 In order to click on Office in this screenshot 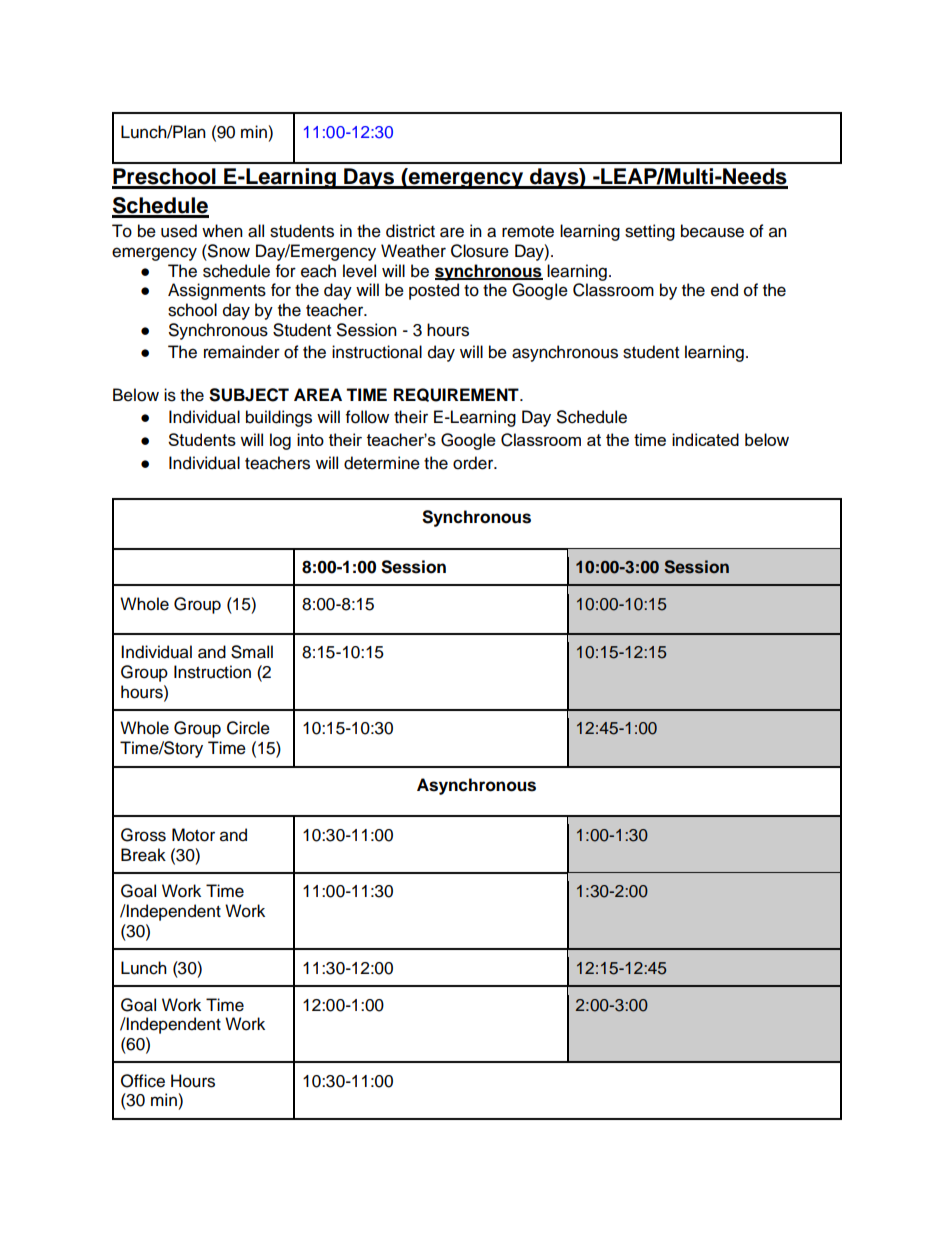, I will do `click(143, 1081)`.
